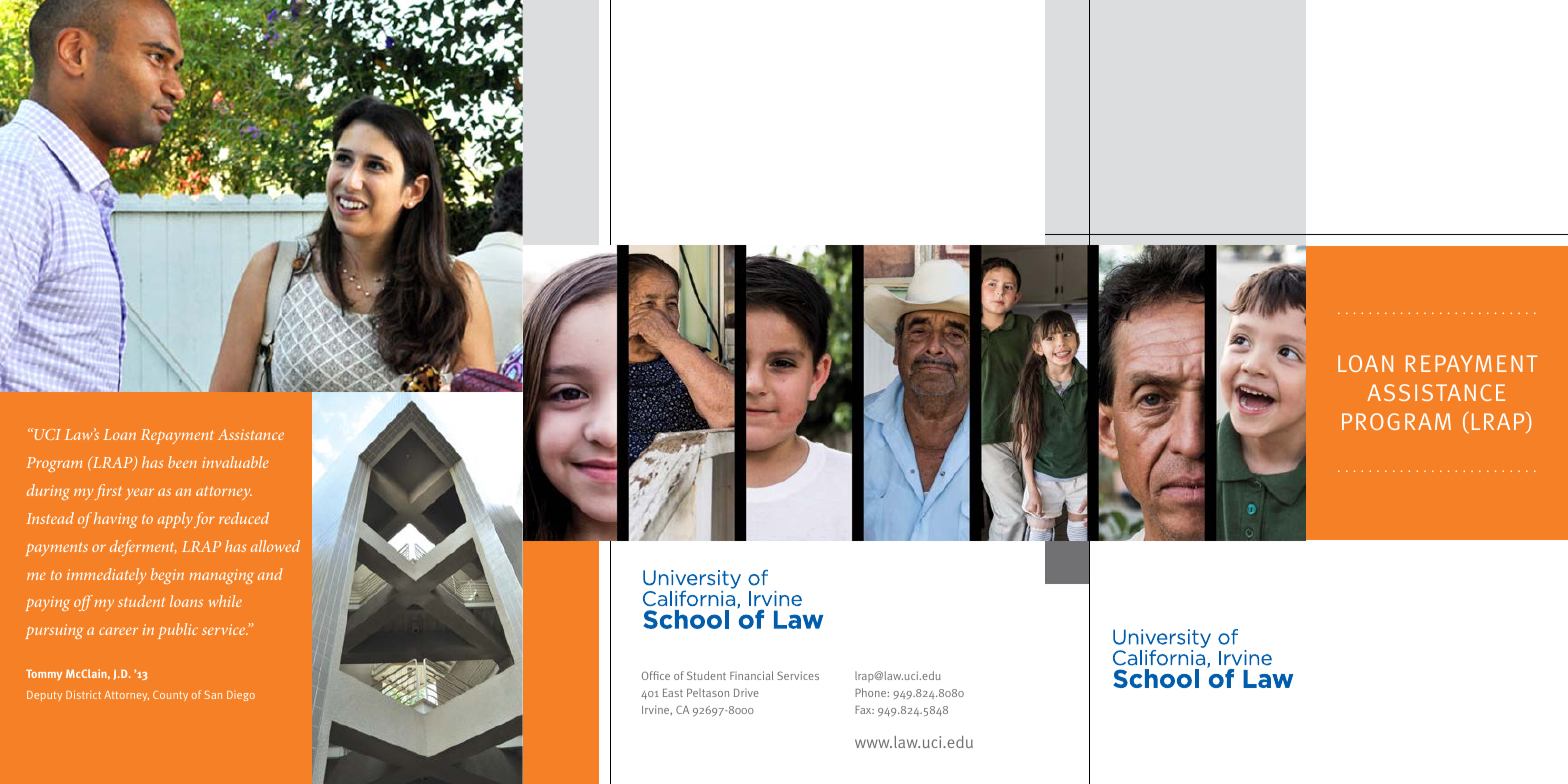 The image size is (1568, 784). What do you see at coordinates (275, 546) in the screenshot?
I see `allowed` at bounding box center [275, 546].
